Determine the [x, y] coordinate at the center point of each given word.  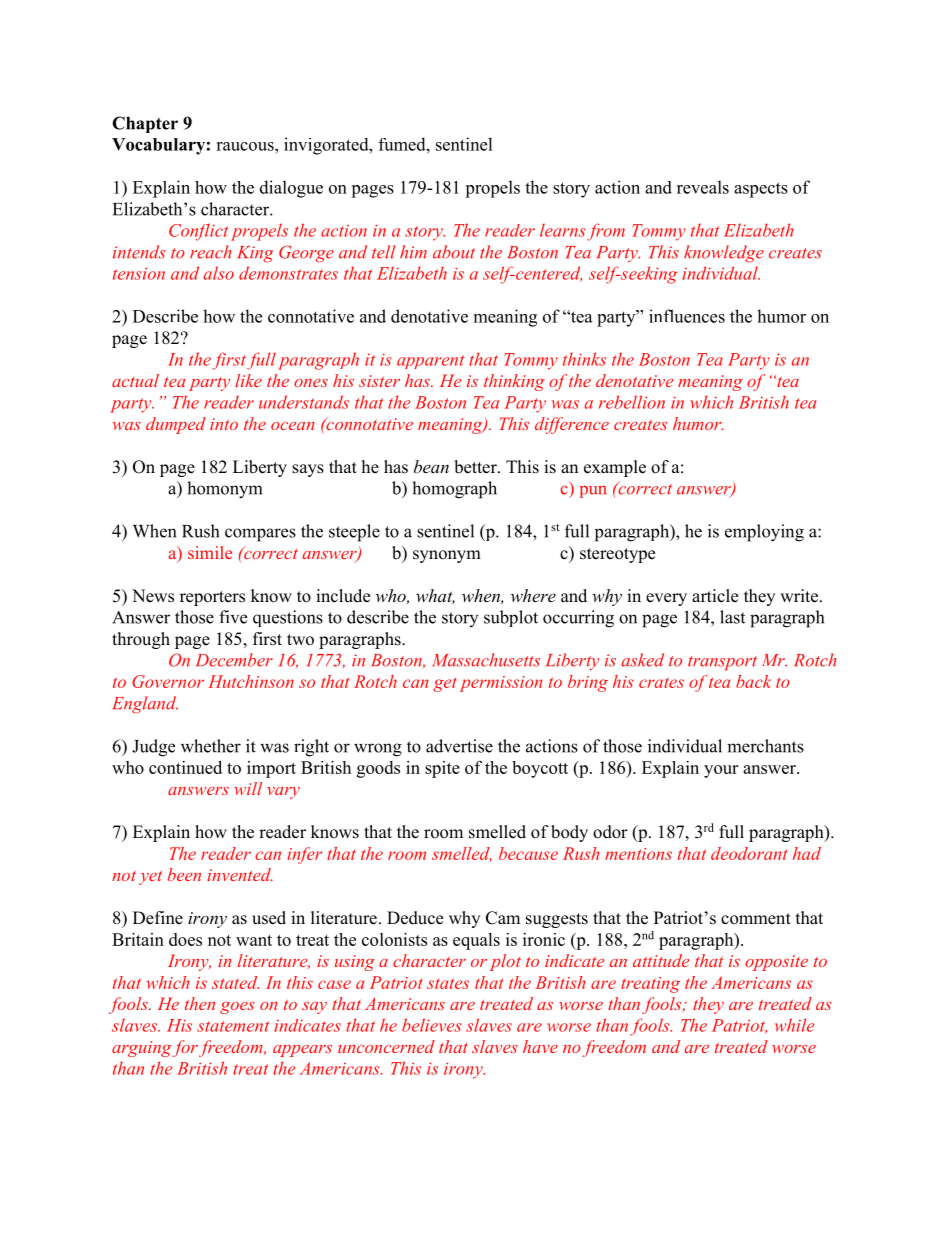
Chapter [145, 124]
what [435, 596]
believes [432, 1025]
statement [233, 1026]
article [715, 596]
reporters [212, 598]
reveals [703, 187]
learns [563, 230]
